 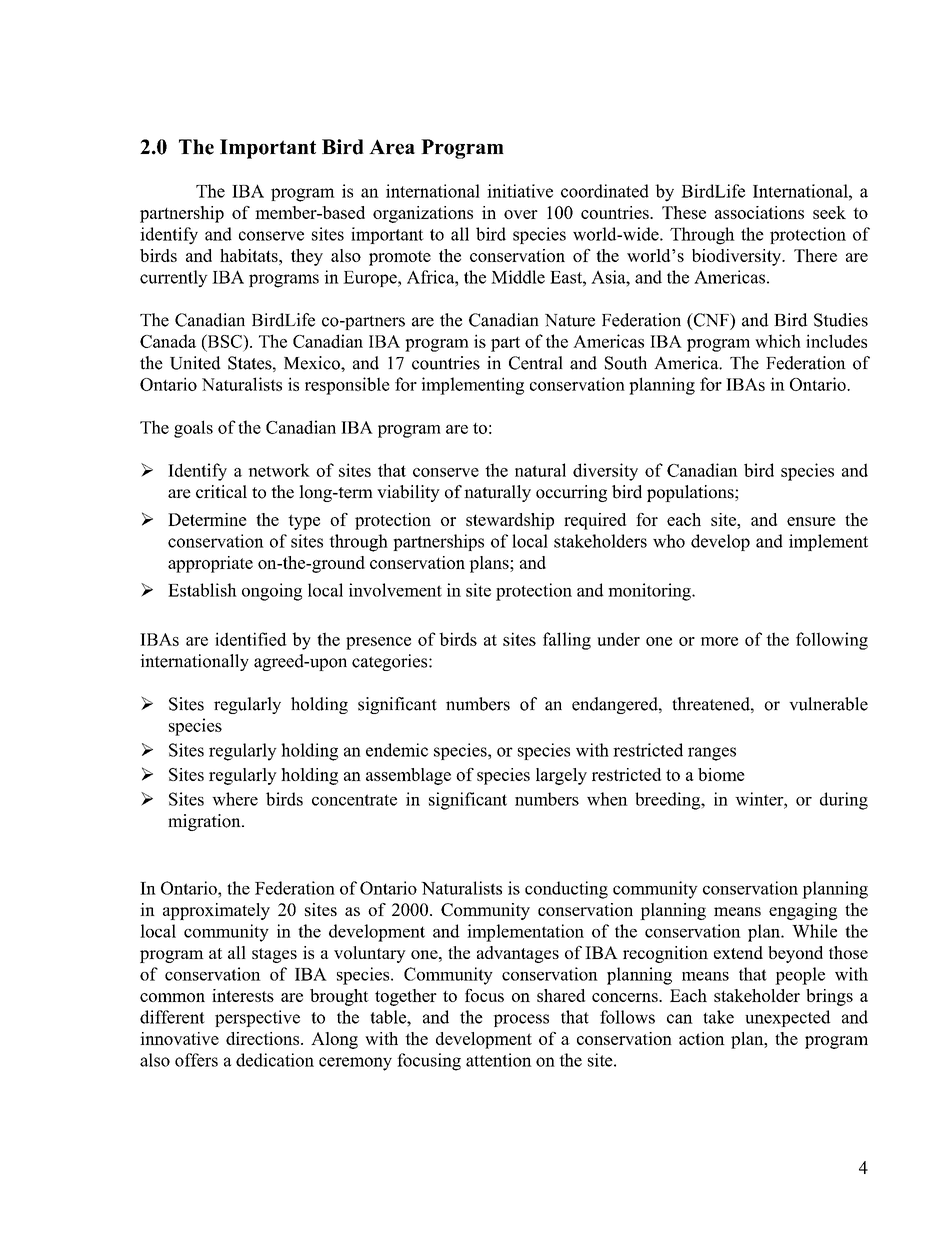 What do you see at coordinates (712, 754) in the page?
I see `ranges` at bounding box center [712, 754].
